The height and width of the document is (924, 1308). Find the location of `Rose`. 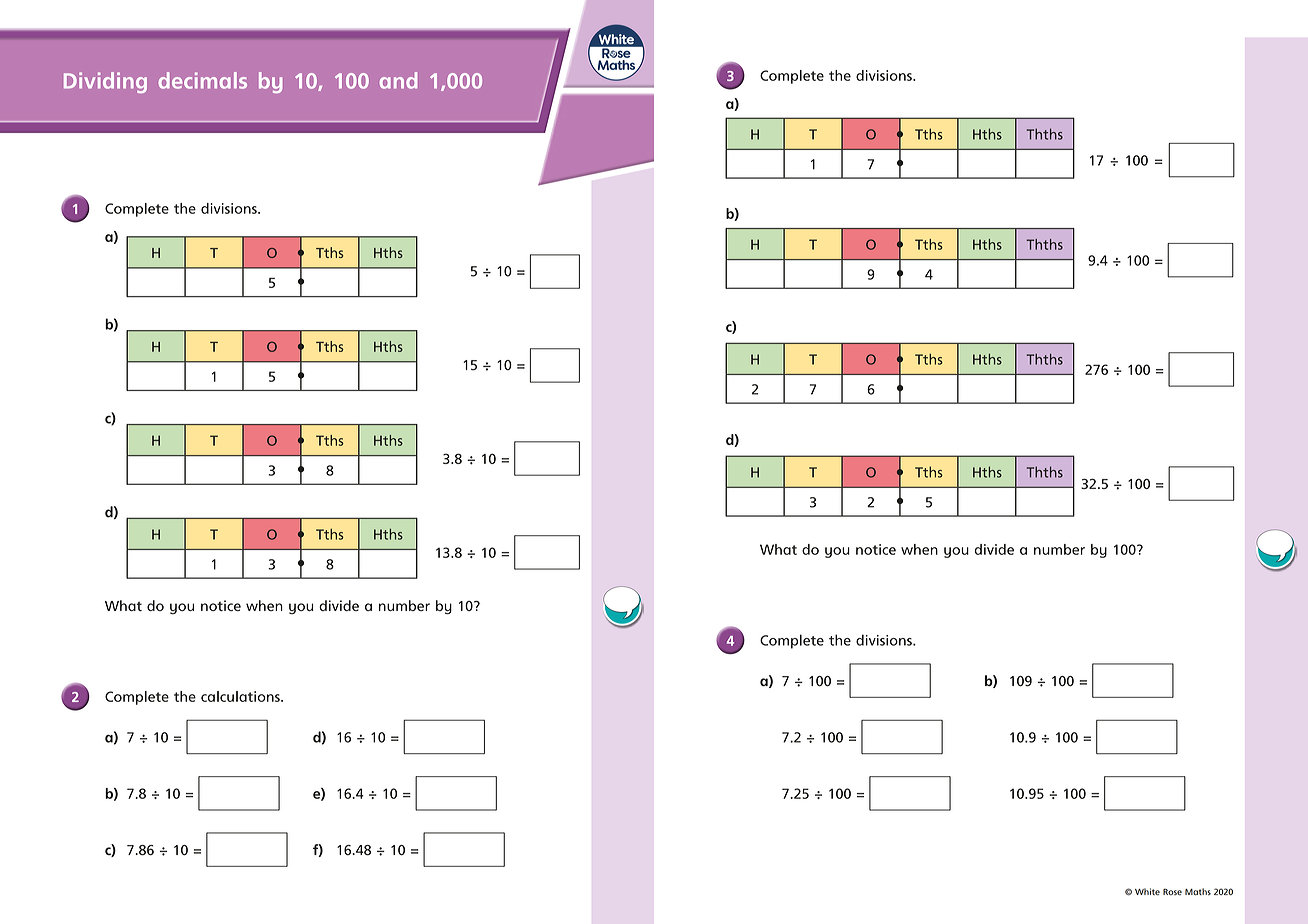

Rose is located at coordinates (1172, 891).
